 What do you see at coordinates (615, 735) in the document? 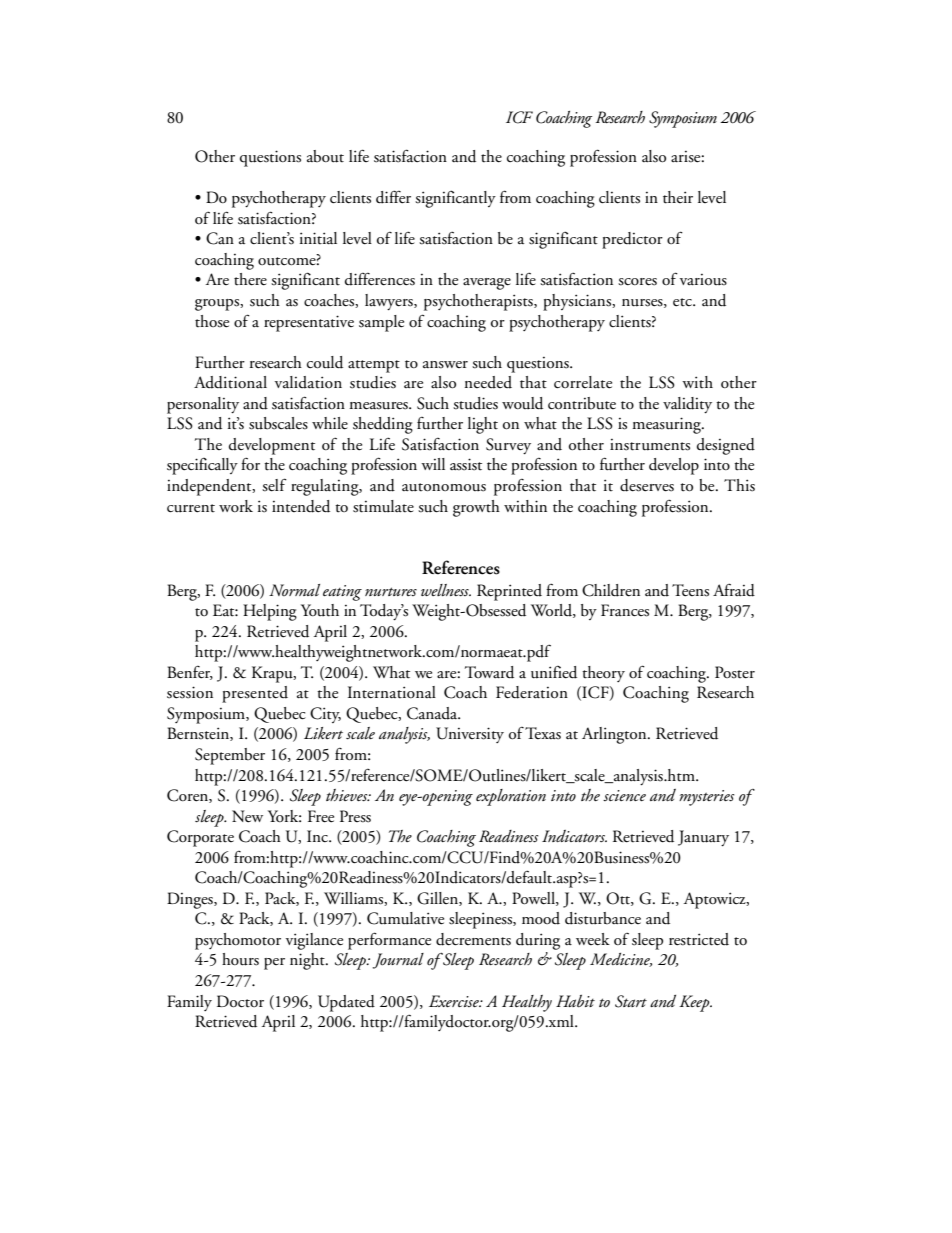
I see `Arlington` at bounding box center [615, 735].
